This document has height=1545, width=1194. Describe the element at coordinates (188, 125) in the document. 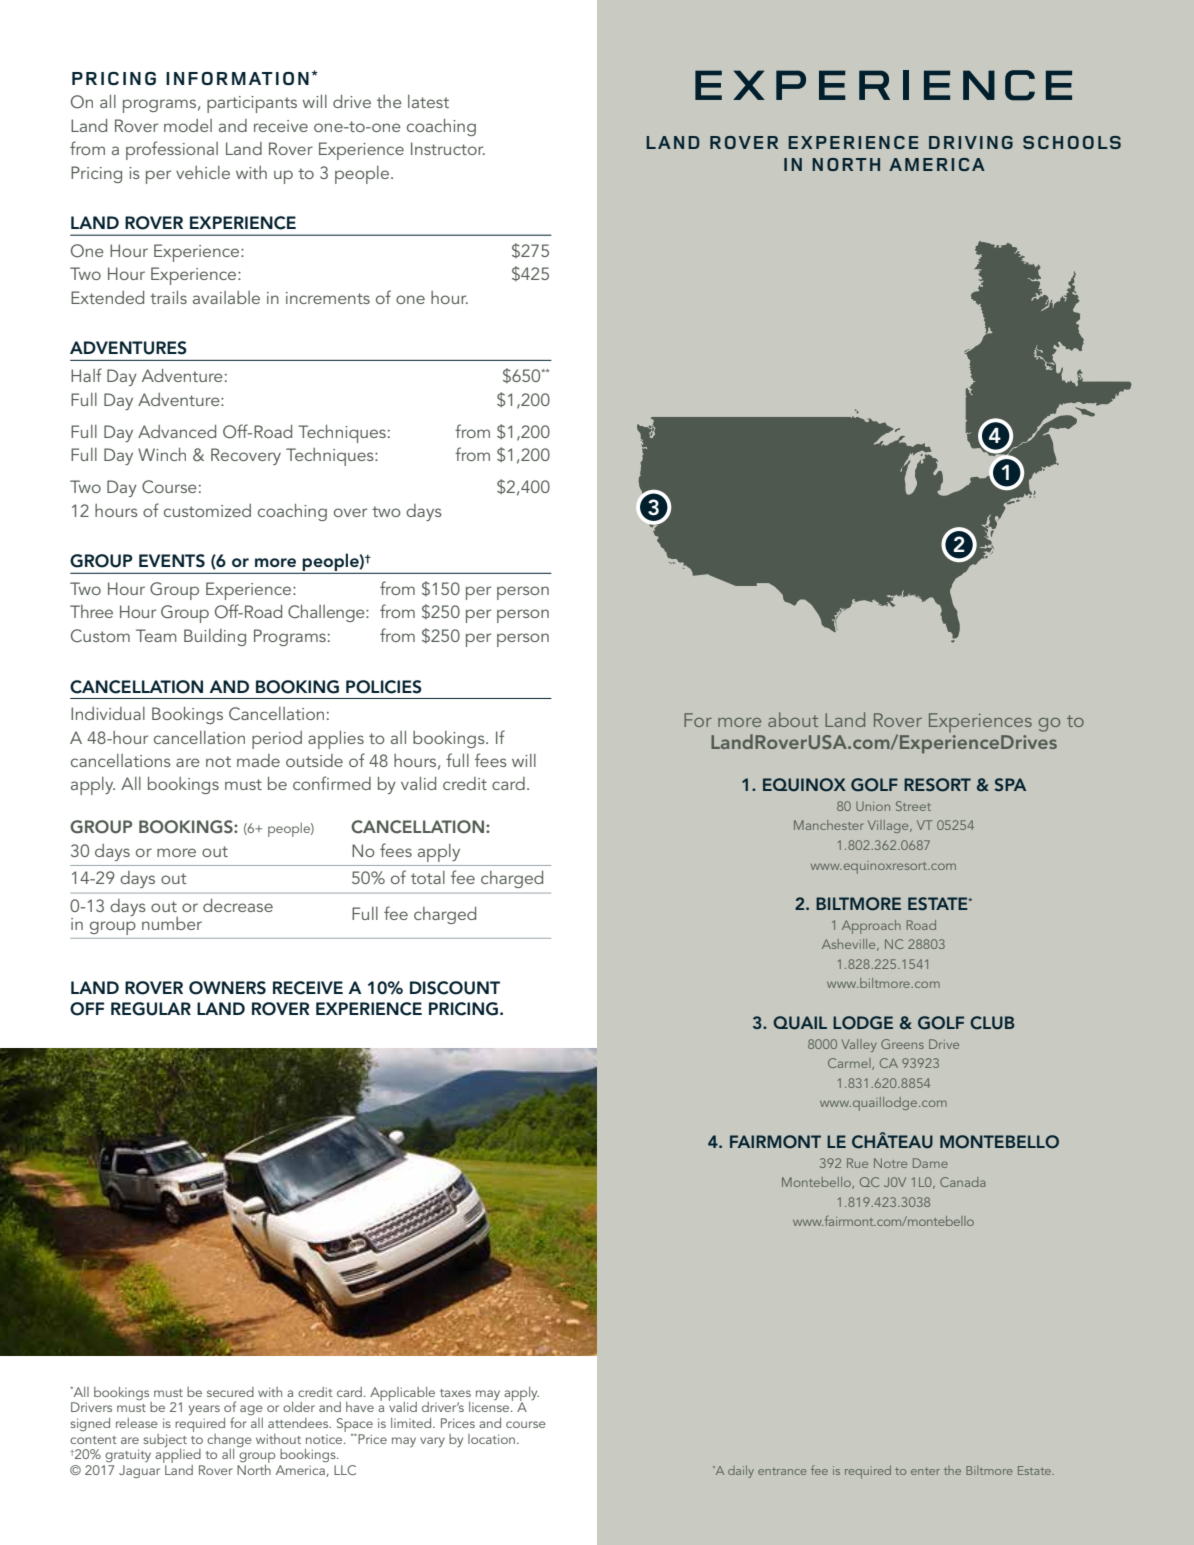

I see `model` at that location.
